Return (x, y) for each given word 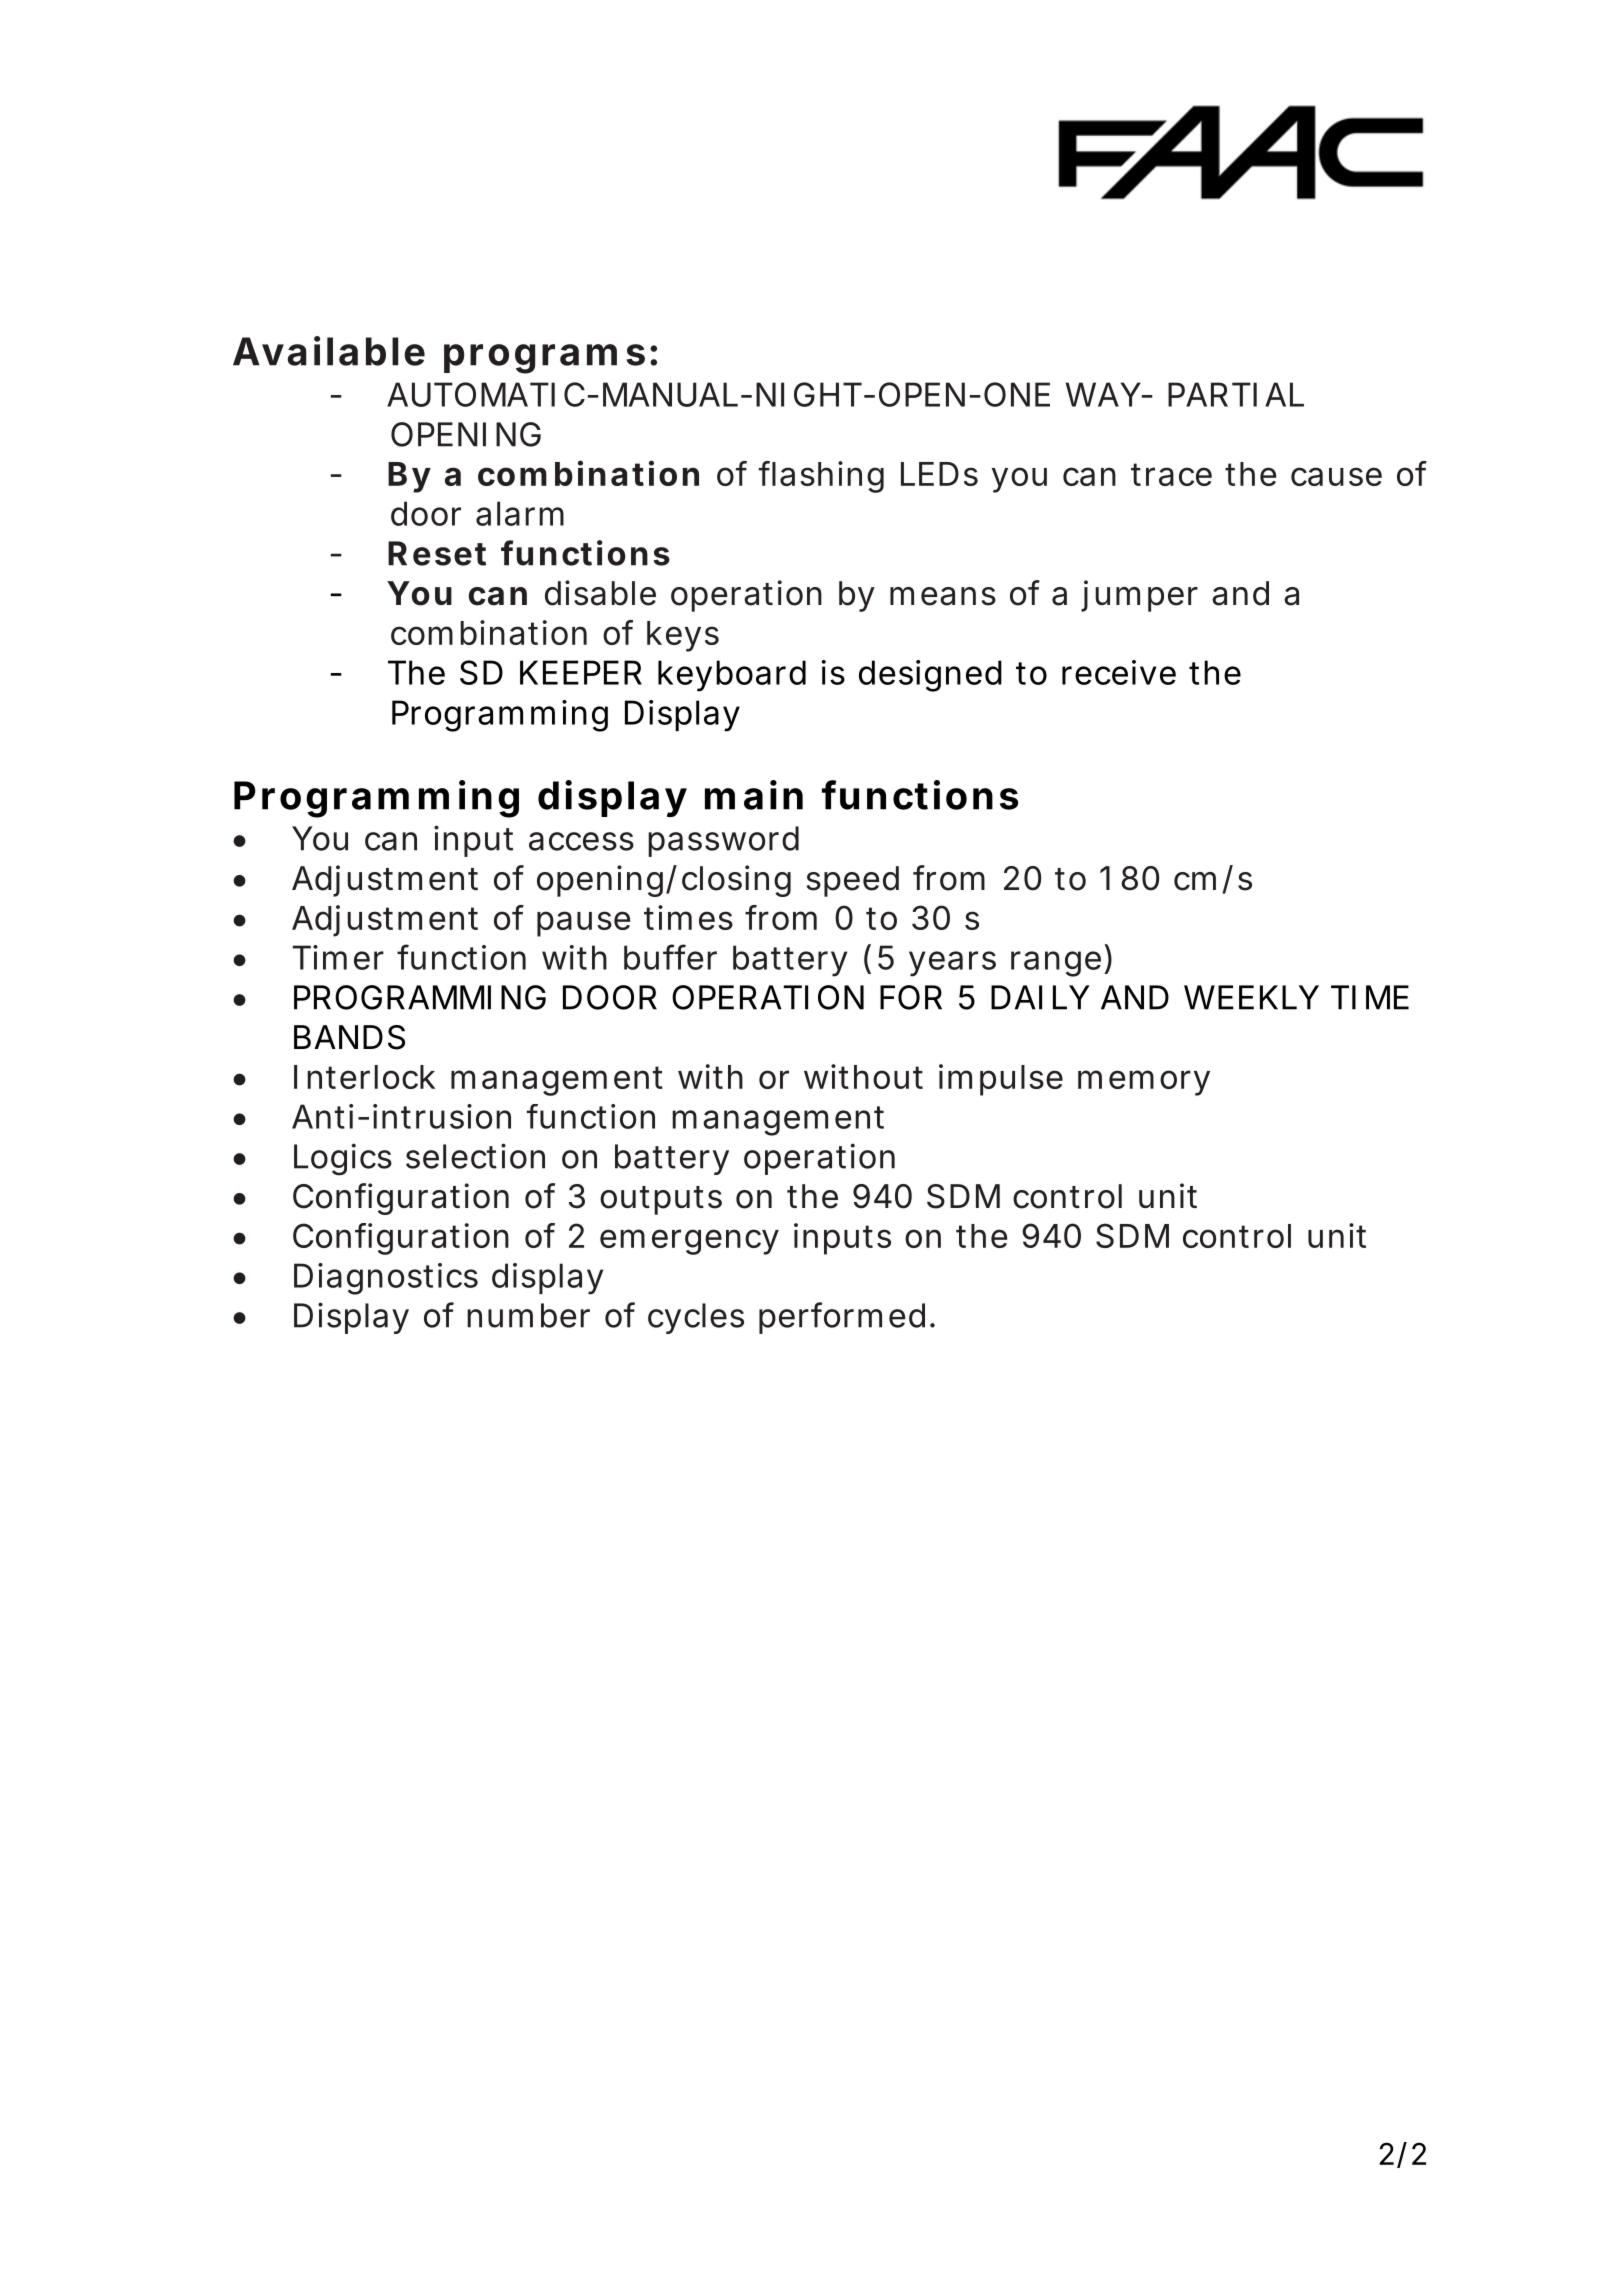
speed (853, 881)
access (581, 841)
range (1056, 964)
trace (1171, 474)
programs (544, 359)
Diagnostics (386, 1279)
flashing (821, 477)
